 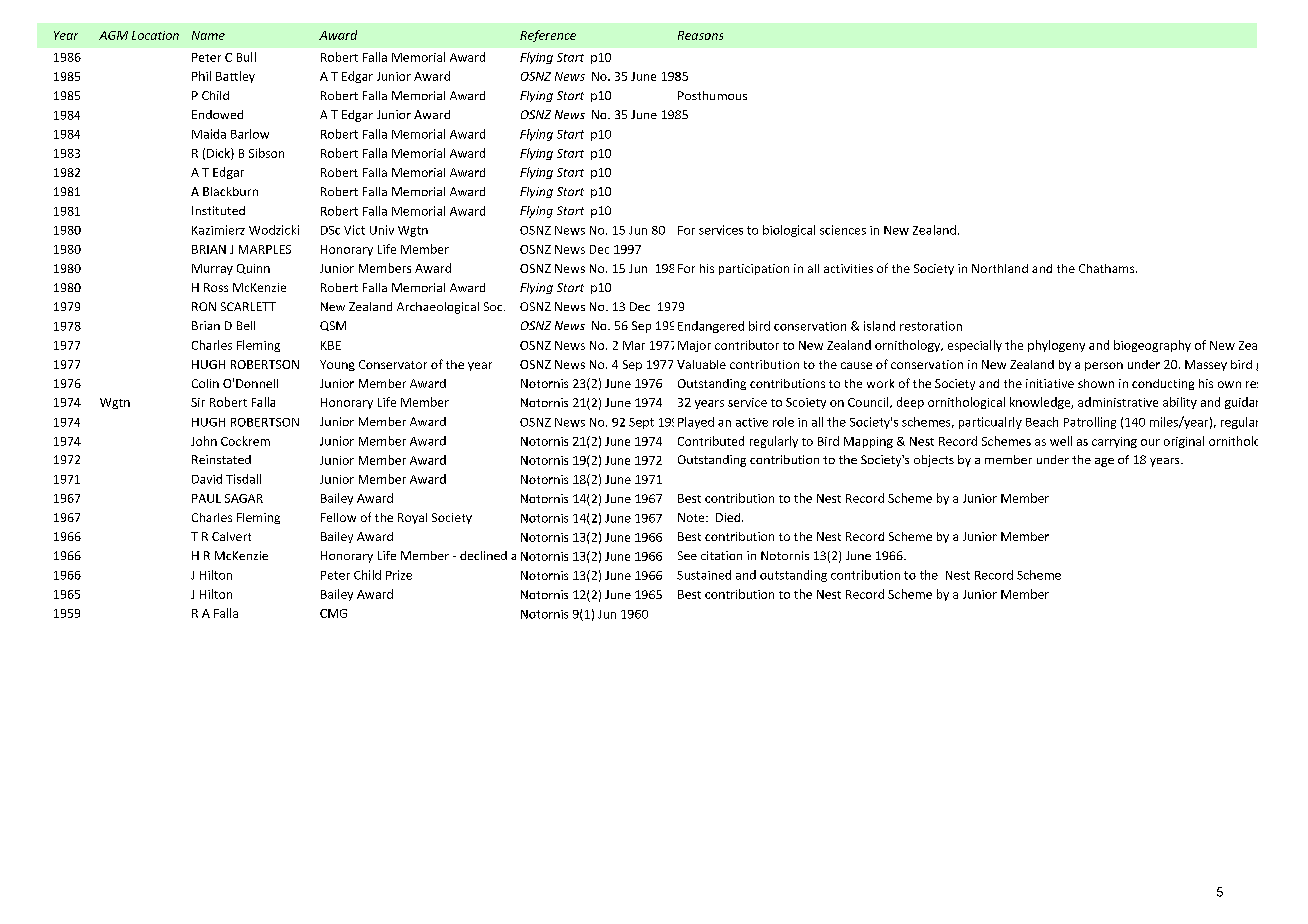 What do you see at coordinates (246, 57) in the screenshot?
I see `Bull` at bounding box center [246, 57].
